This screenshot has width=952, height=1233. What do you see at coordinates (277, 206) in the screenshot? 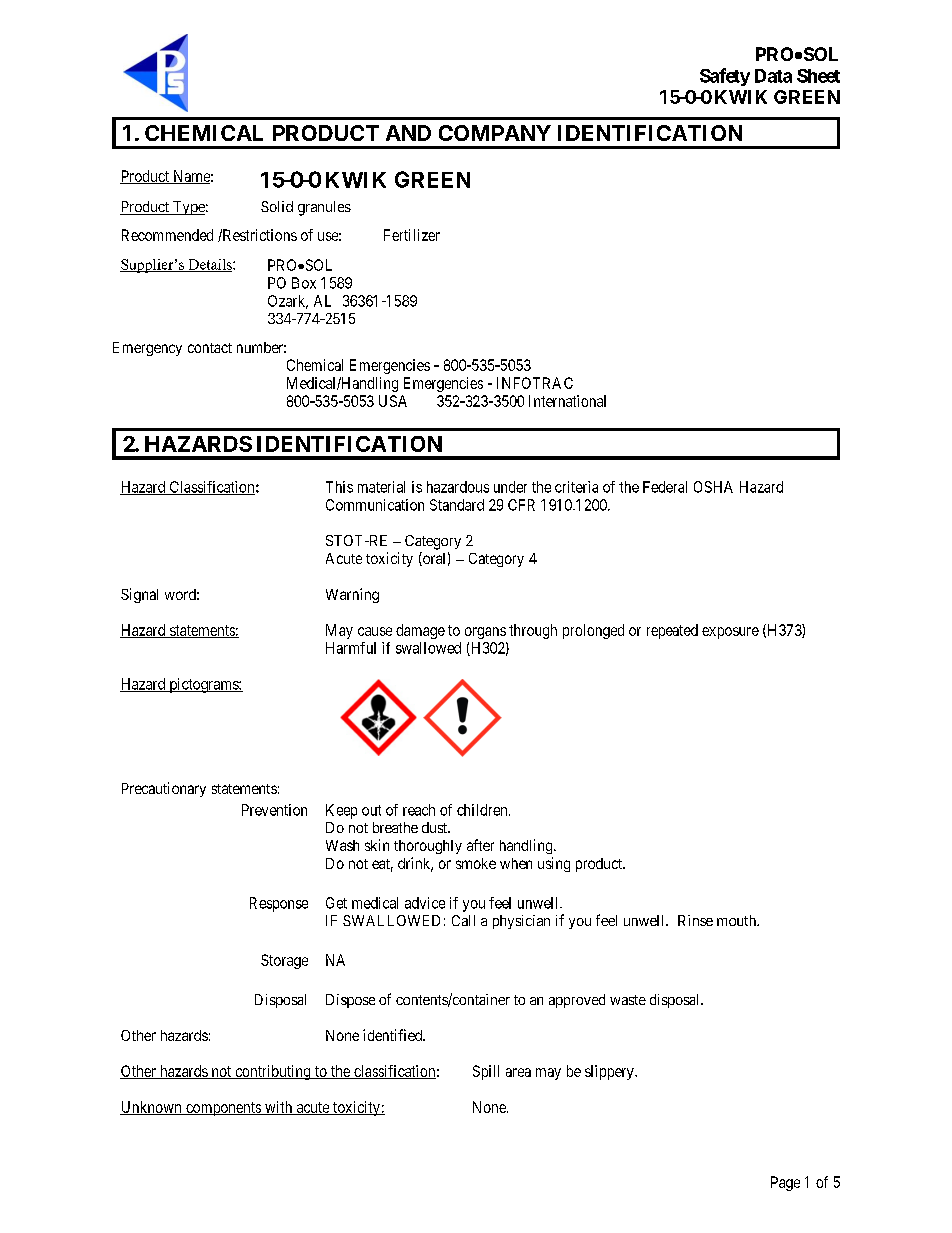
I see `Solid` at bounding box center [277, 206].
